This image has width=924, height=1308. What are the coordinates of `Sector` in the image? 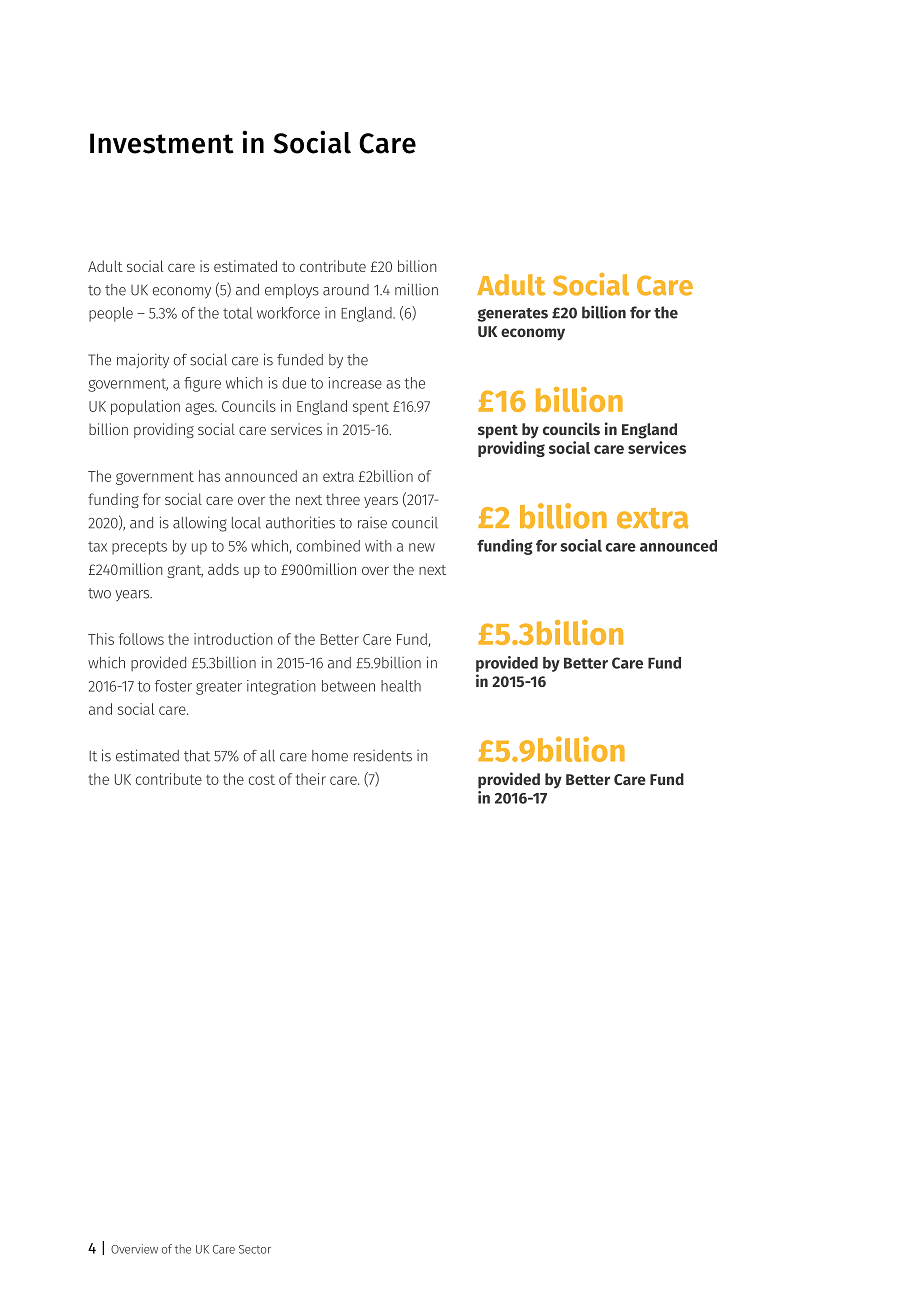 It's located at (255, 1249).
